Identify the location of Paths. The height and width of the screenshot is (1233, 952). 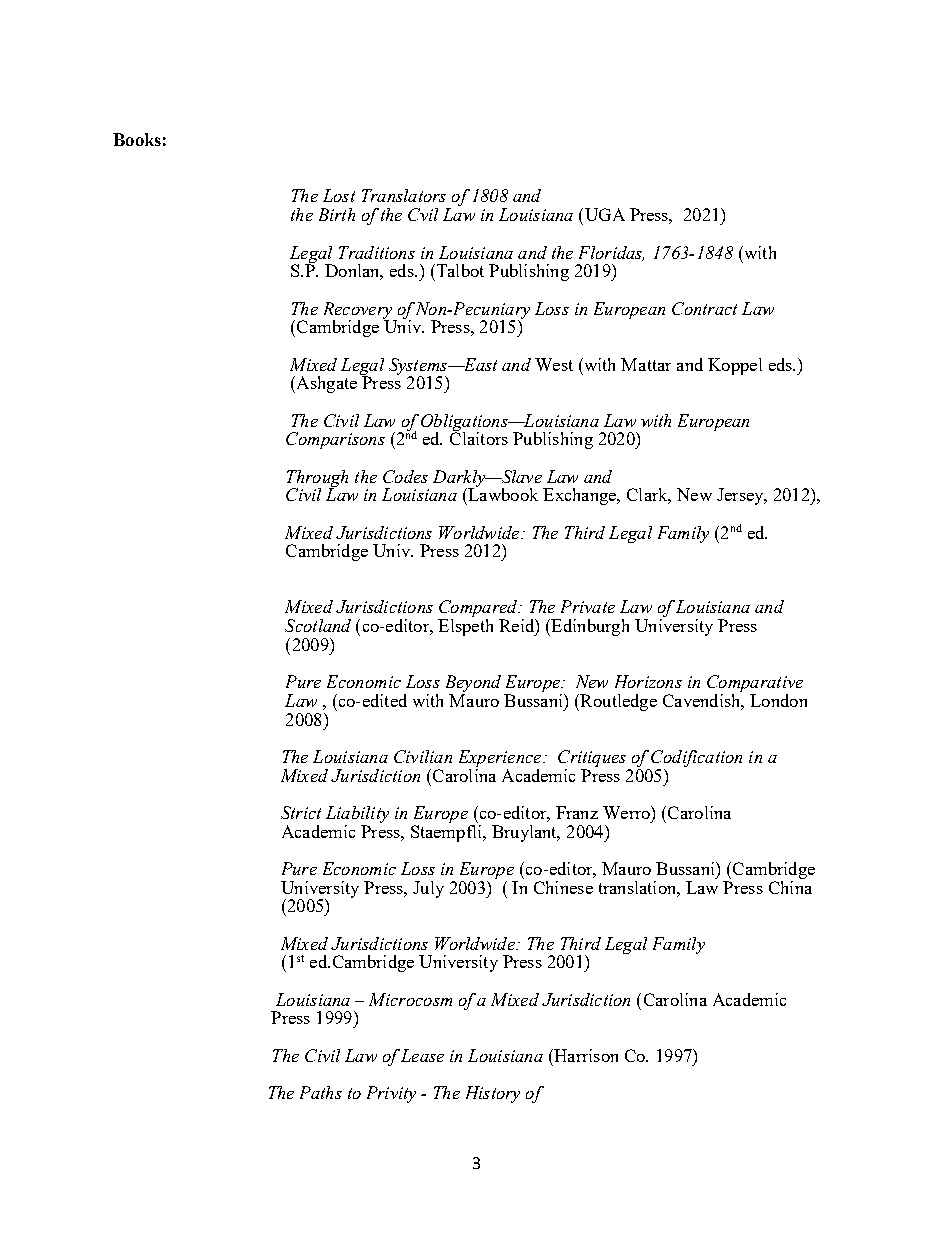
(321, 1092).
